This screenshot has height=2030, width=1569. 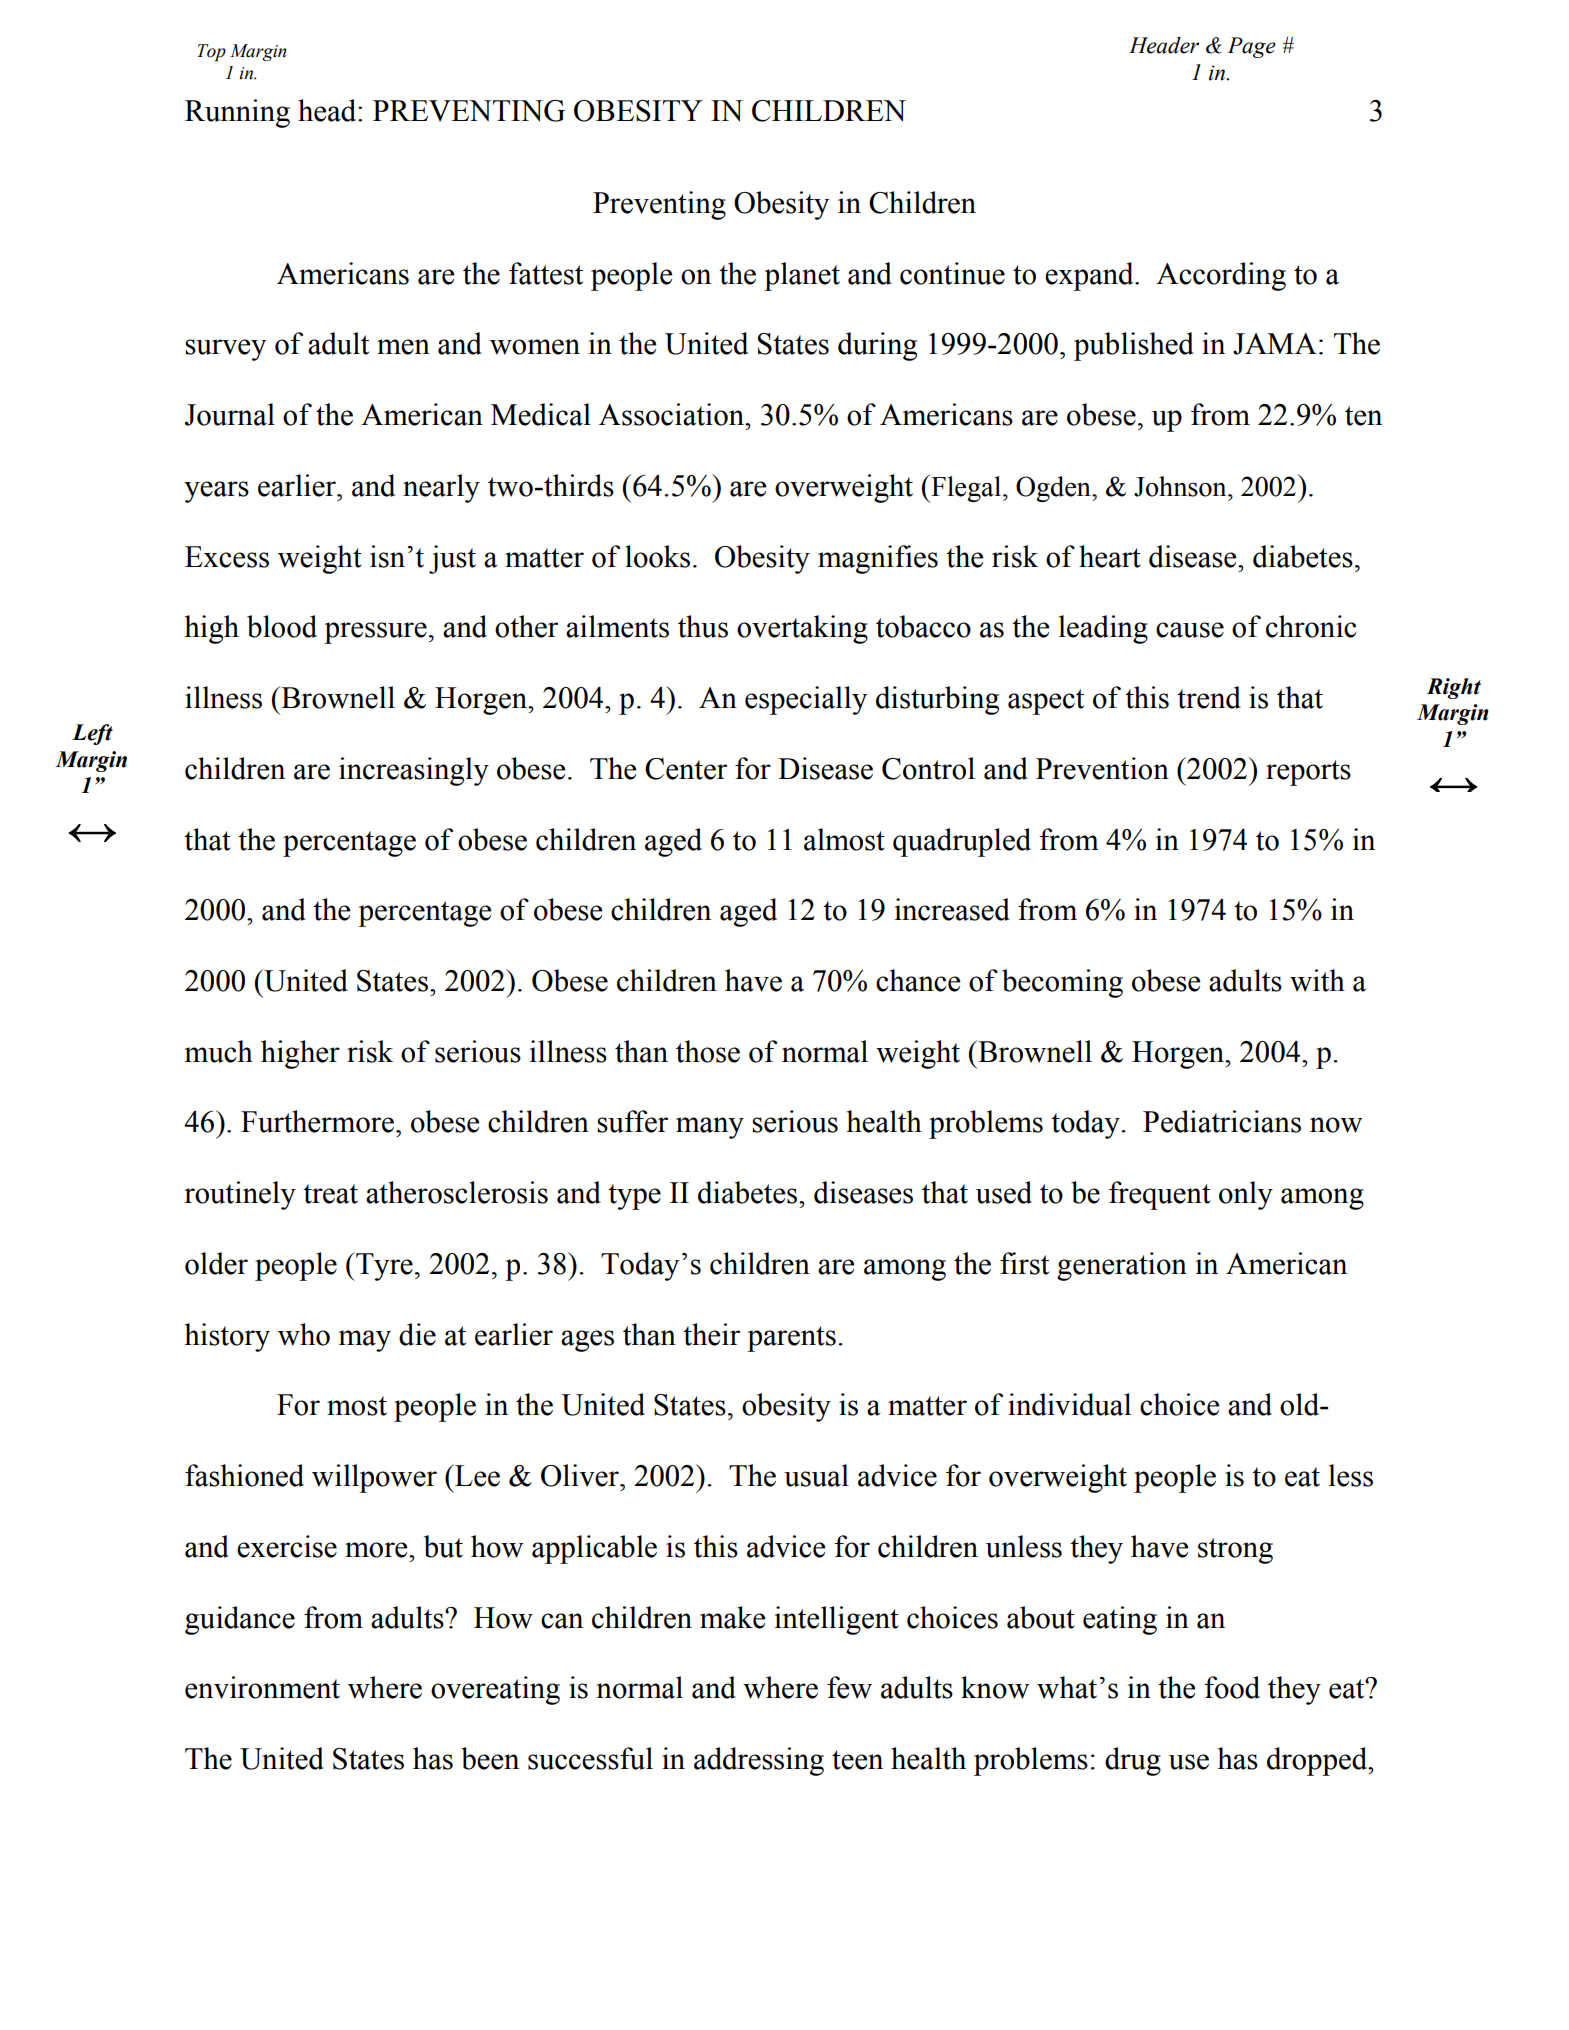 I want to click on Page, so click(x=1251, y=47).
